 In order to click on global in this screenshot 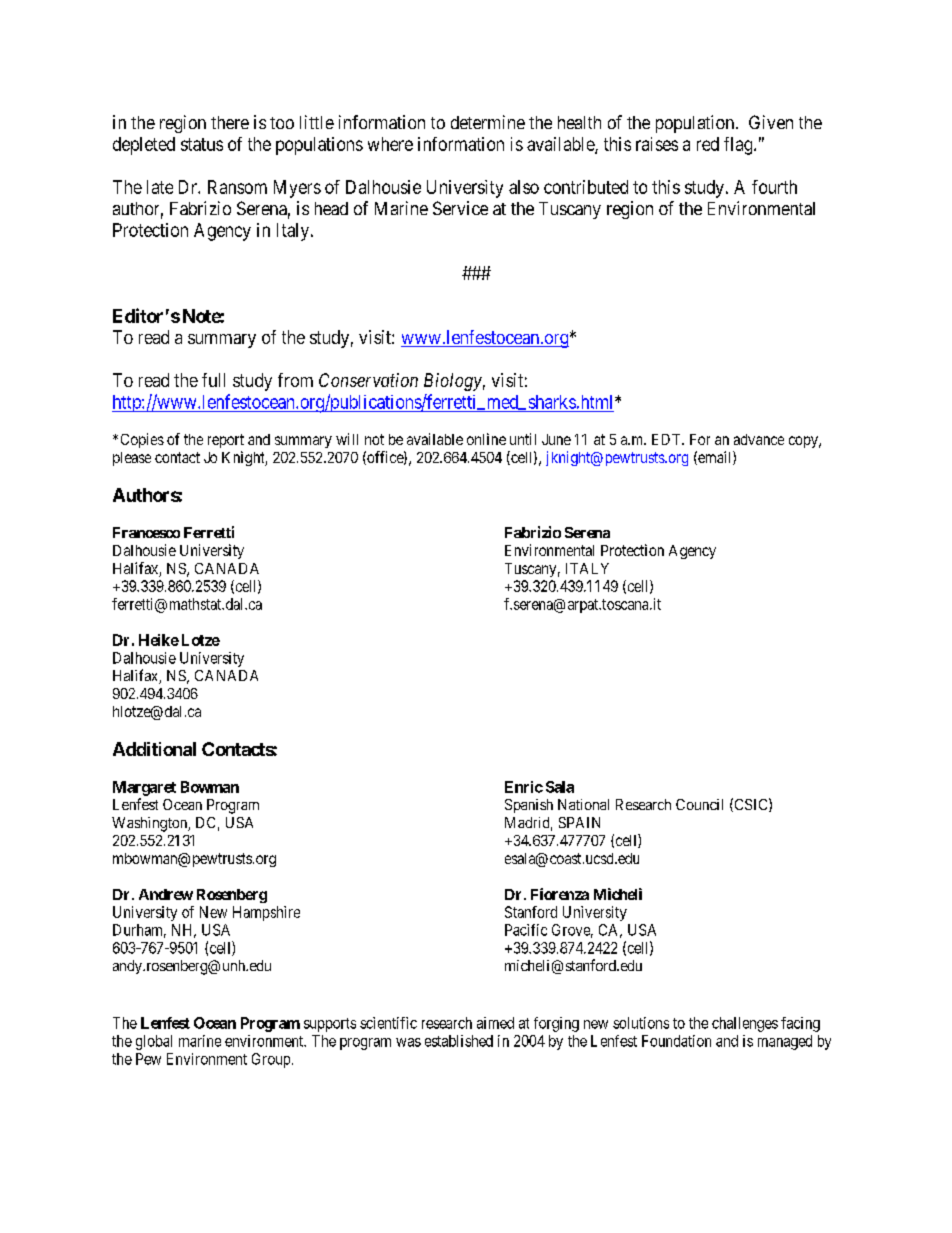, I will do `click(154, 1042)`.
